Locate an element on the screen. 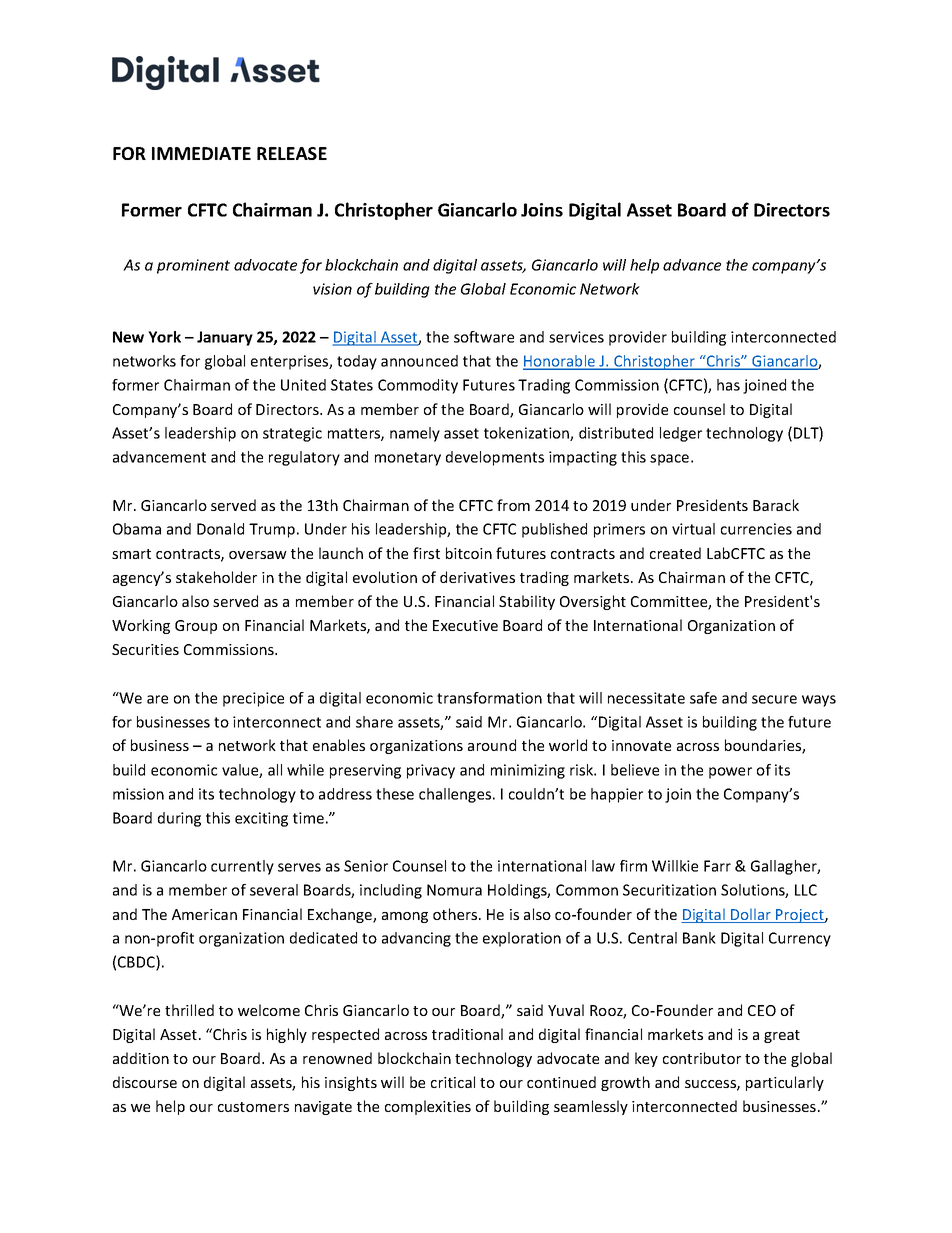  challenges is located at coordinates (456, 795).
